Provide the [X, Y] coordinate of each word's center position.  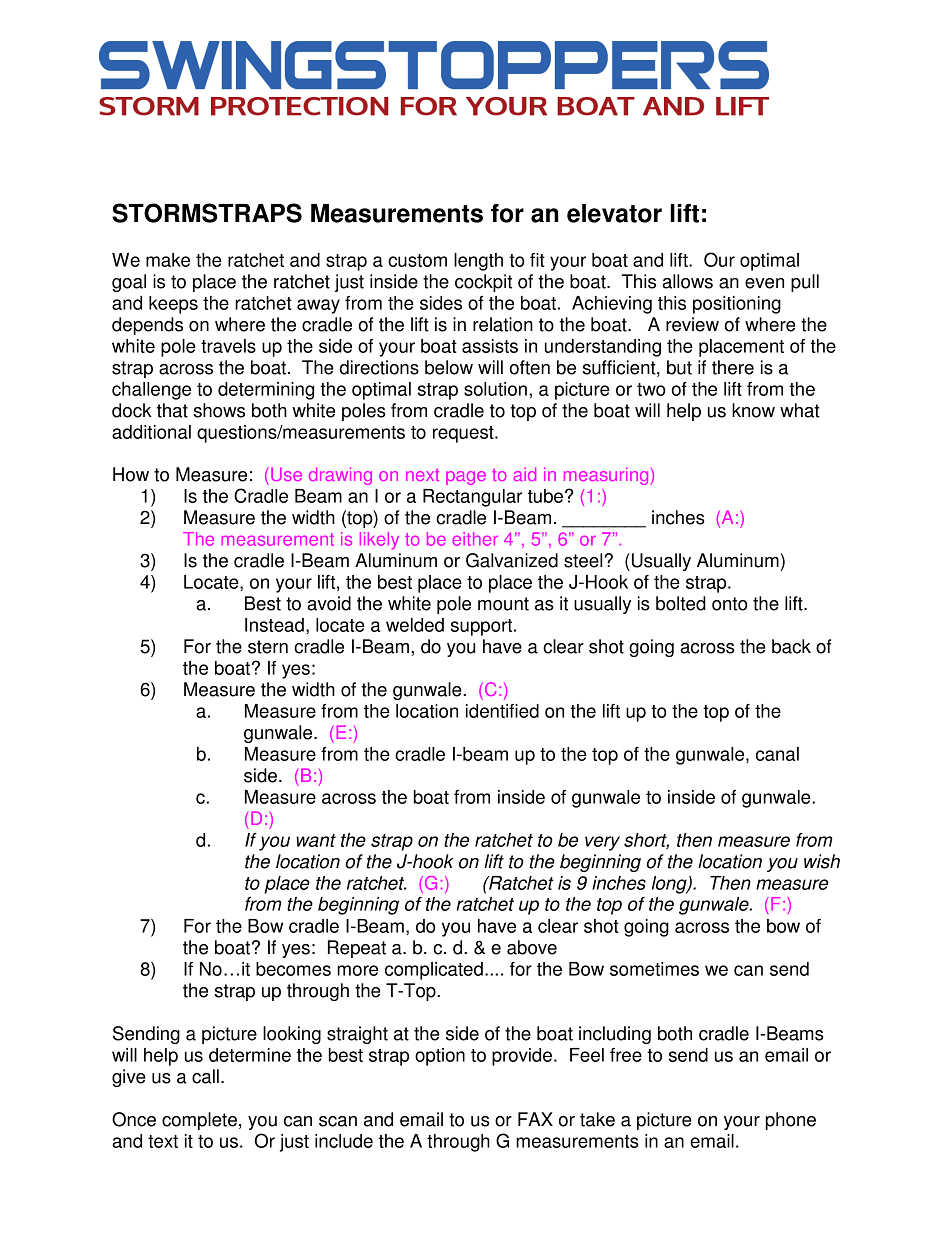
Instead [274, 625]
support [483, 627]
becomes [293, 969]
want [316, 840]
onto [729, 604]
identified [502, 711]
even [764, 283]
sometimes [654, 969]
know [753, 410]
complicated [434, 971]
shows [219, 410]
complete [199, 1121]
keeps [173, 305]
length [478, 262]
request [464, 434]
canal [777, 754]
